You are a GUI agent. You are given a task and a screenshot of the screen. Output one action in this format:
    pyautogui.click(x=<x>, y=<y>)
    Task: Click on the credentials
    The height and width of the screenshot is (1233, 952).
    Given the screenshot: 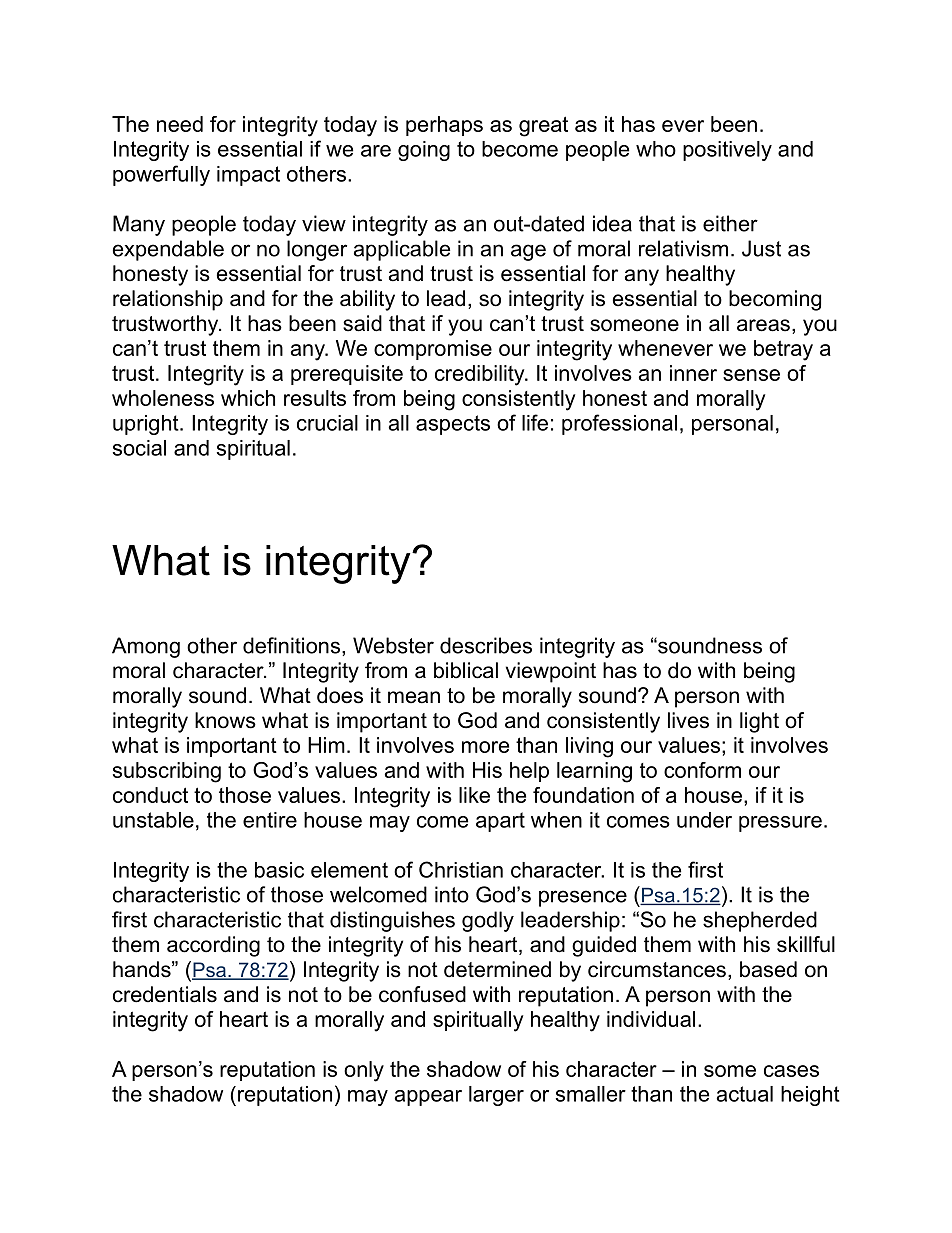 What is the action you would take?
    pyautogui.click(x=165, y=994)
